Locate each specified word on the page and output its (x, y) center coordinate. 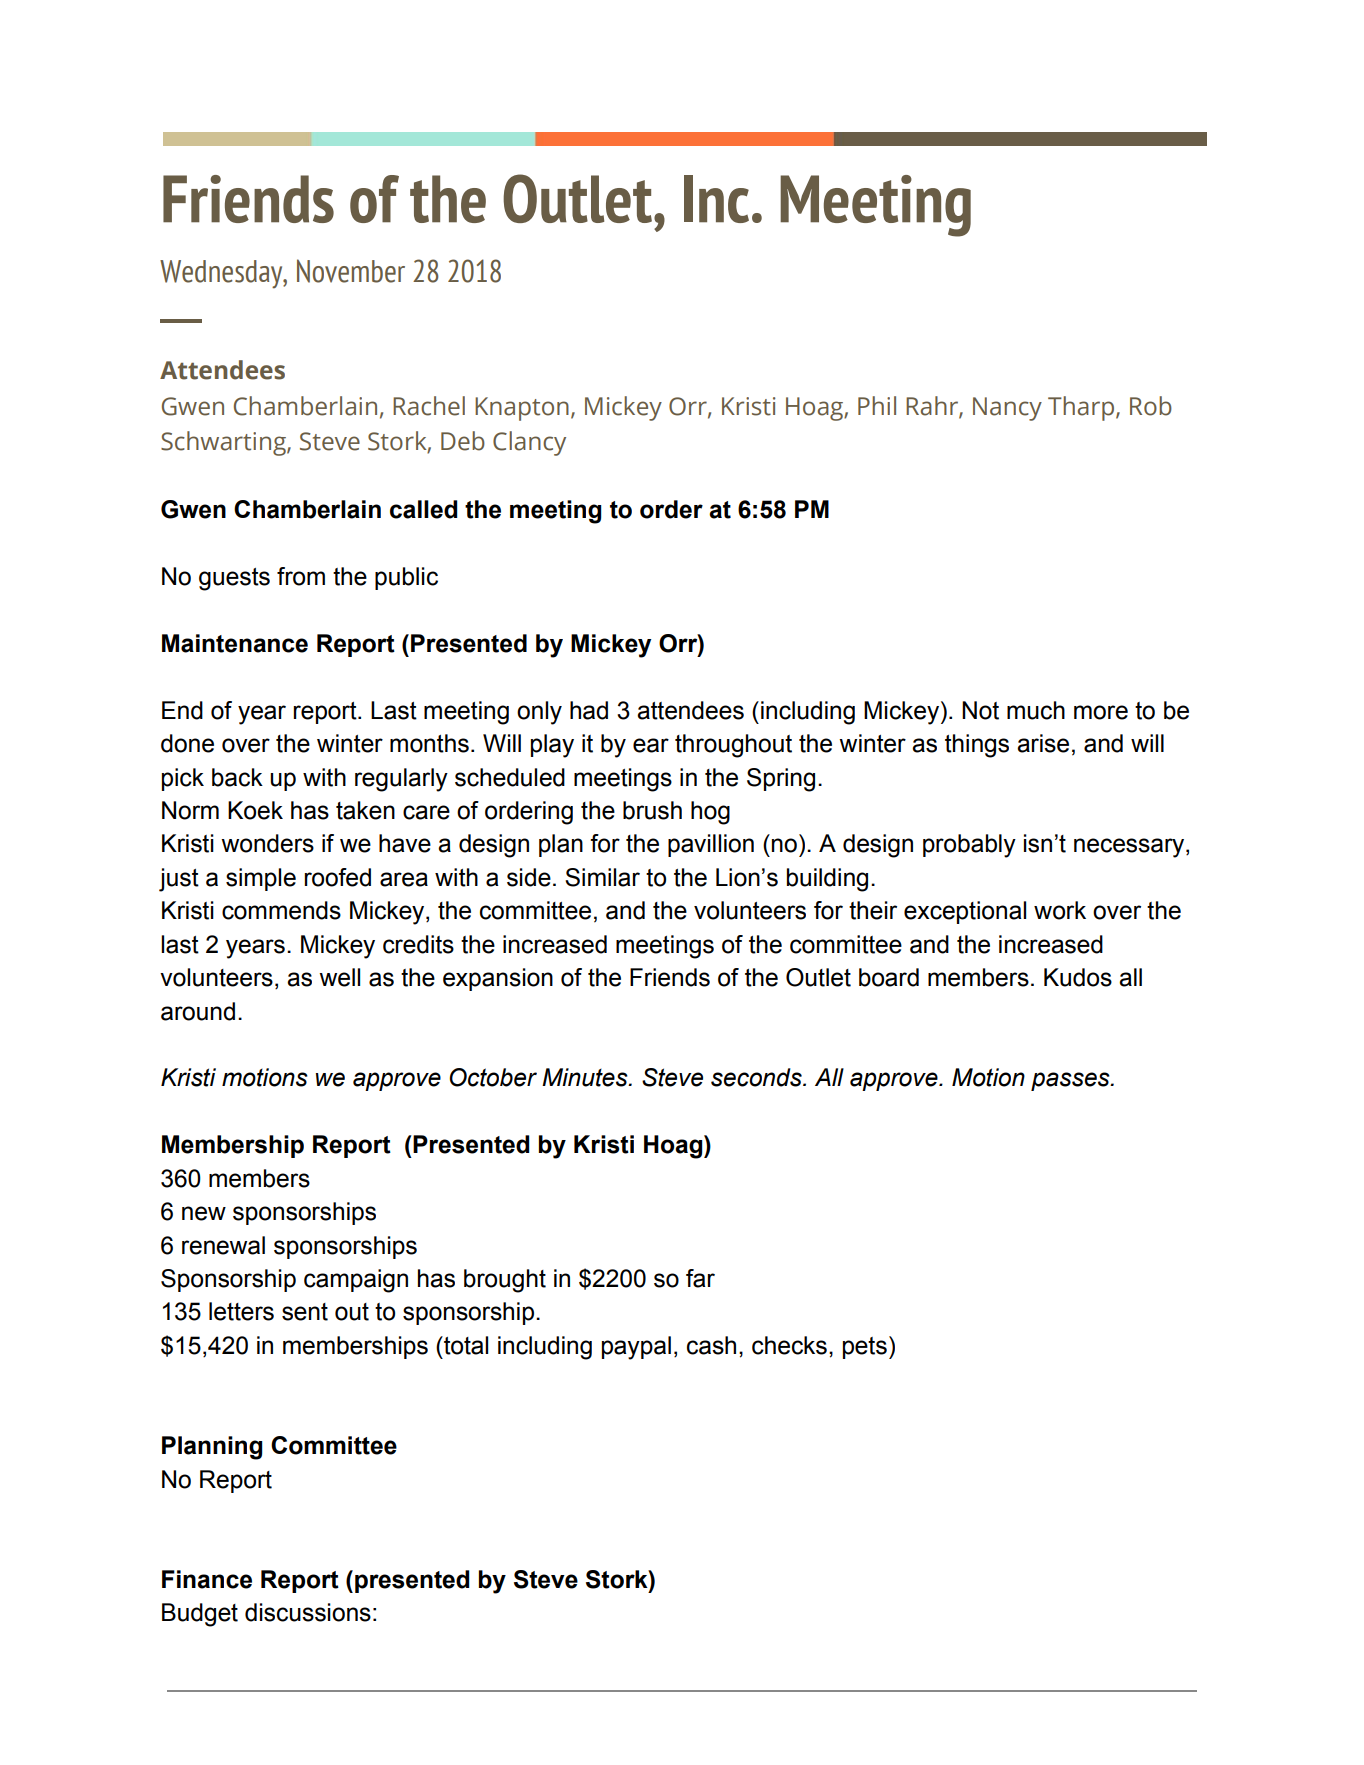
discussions (308, 1612)
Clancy (529, 443)
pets (865, 1348)
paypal (636, 1348)
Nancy (1007, 409)
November (351, 271)
